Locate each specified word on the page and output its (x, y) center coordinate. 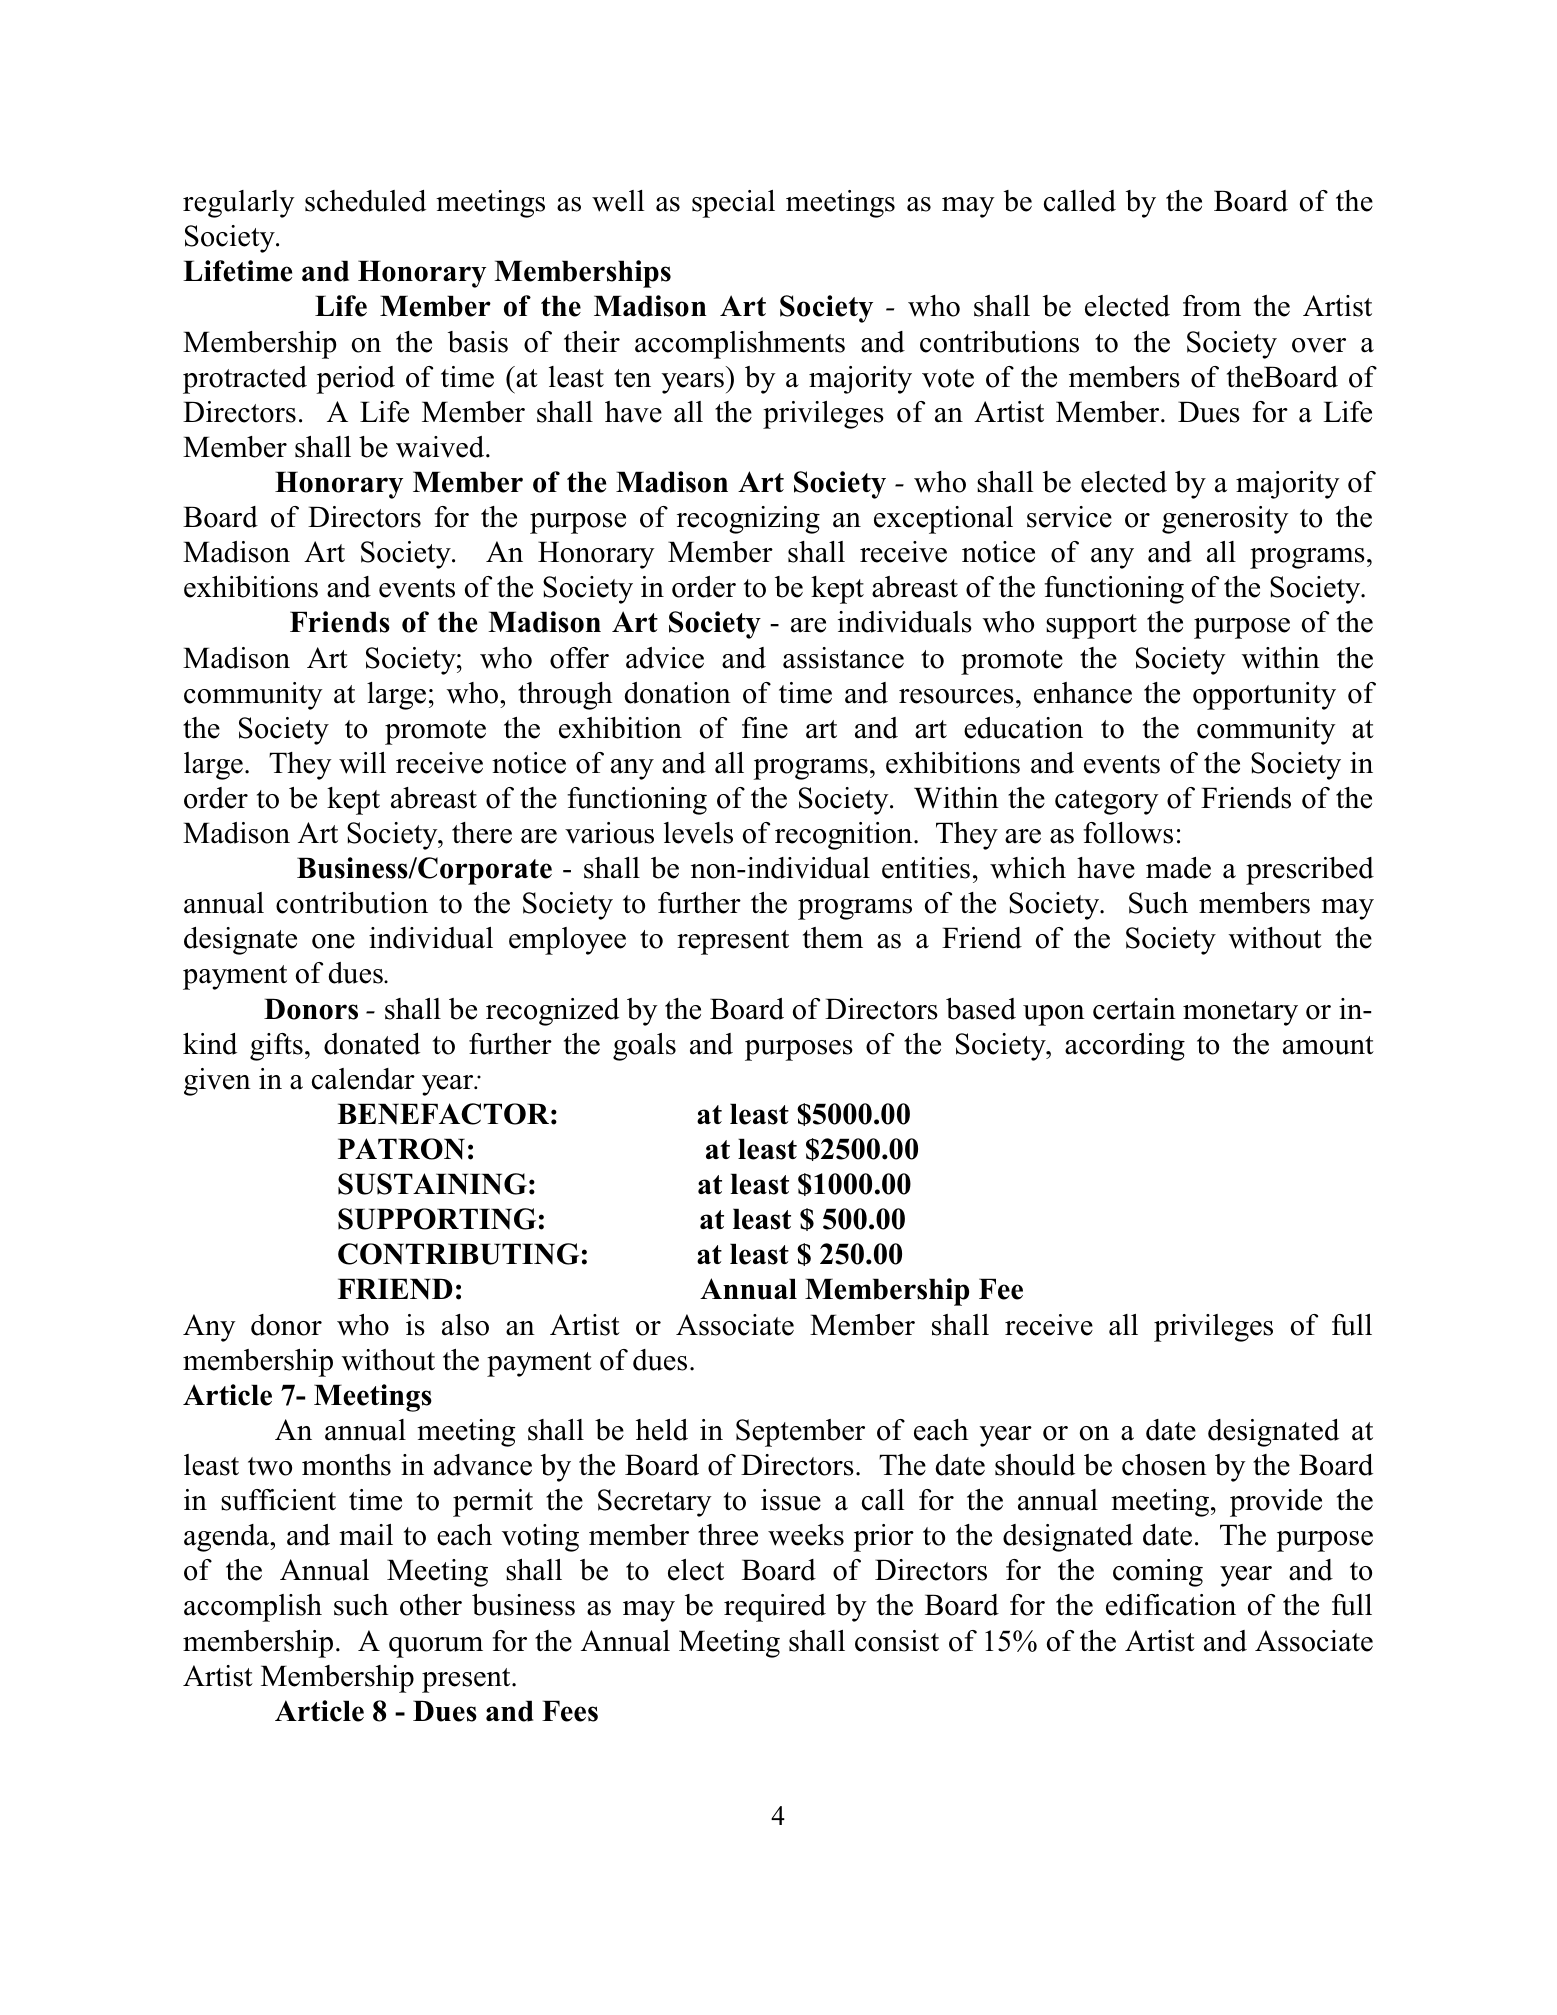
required (775, 1608)
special (733, 204)
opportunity (1264, 696)
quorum (436, 1647)
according (1125, 1047)
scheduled (365, 201)
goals (644, 1047)
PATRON (401, 1149)
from (1212, 306)
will (362, 763)
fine (765, 728)
